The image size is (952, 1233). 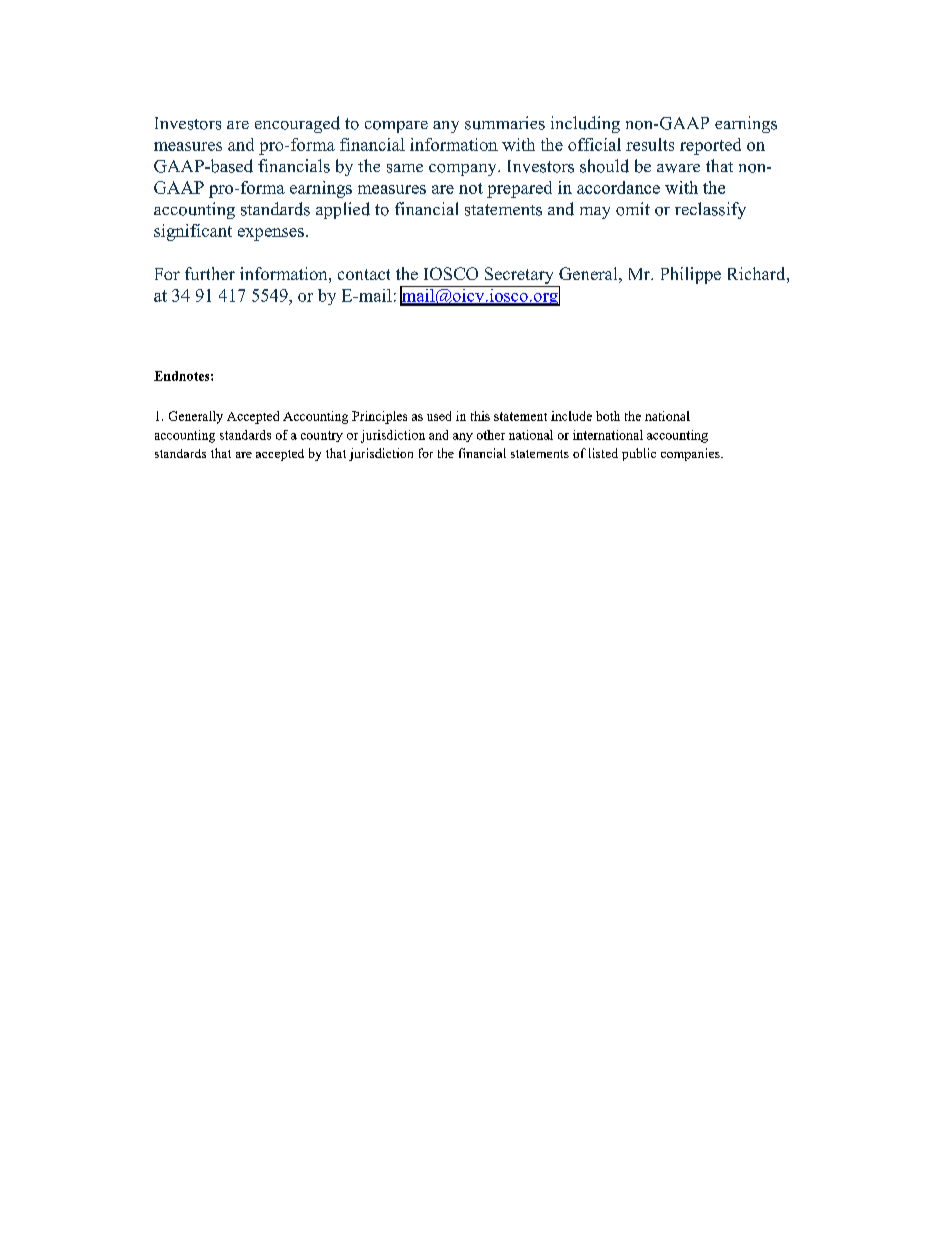 I want to click on further, so click(x=210, y=273).
